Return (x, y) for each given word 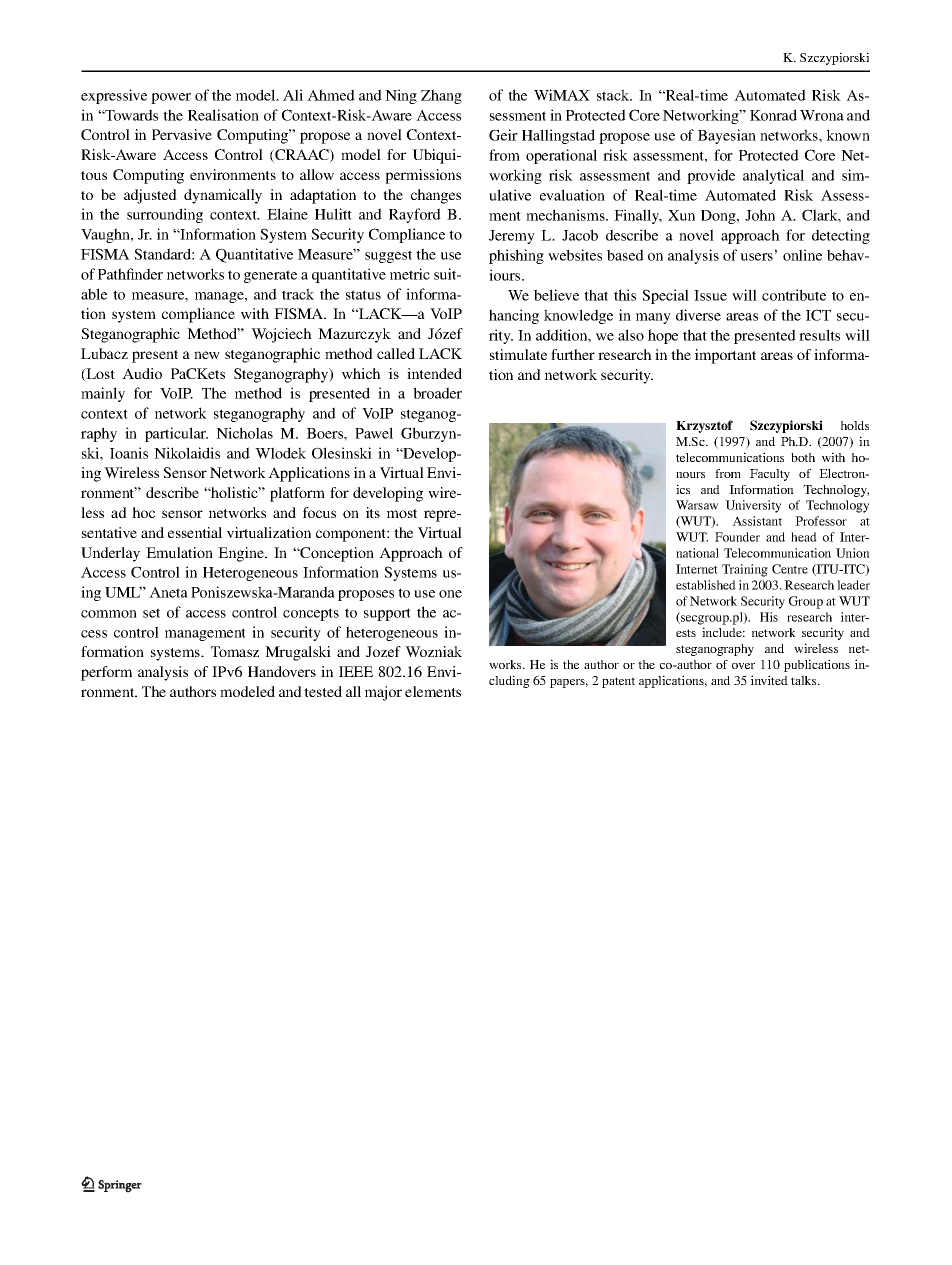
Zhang (441, 96)
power (171, 98)
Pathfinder (130, 274)
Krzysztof (704, 426)
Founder (737, 537)
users (757, 257)
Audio (142, 373)
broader (437, 393)
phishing (516, 256)
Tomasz (235, 651)
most (402, 513)
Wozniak (433, 651)
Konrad (773, 115)
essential (195, 532)
